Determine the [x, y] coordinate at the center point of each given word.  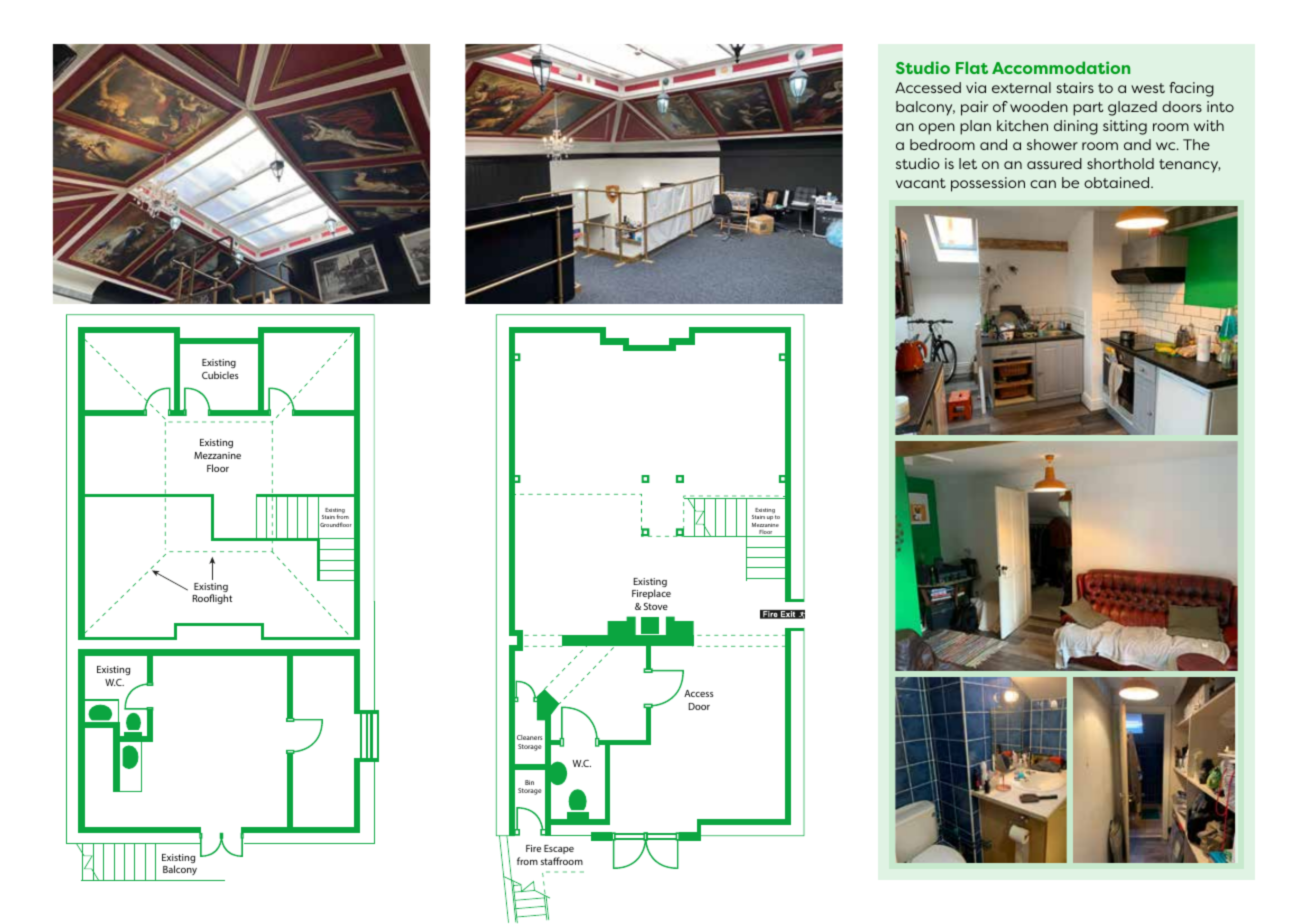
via [976, 87]
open [937, 129]
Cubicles [220, 375]
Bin [529, 782]
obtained [1118, 182]
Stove [656, 606]
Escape [559, 849]
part [1088, 109]
